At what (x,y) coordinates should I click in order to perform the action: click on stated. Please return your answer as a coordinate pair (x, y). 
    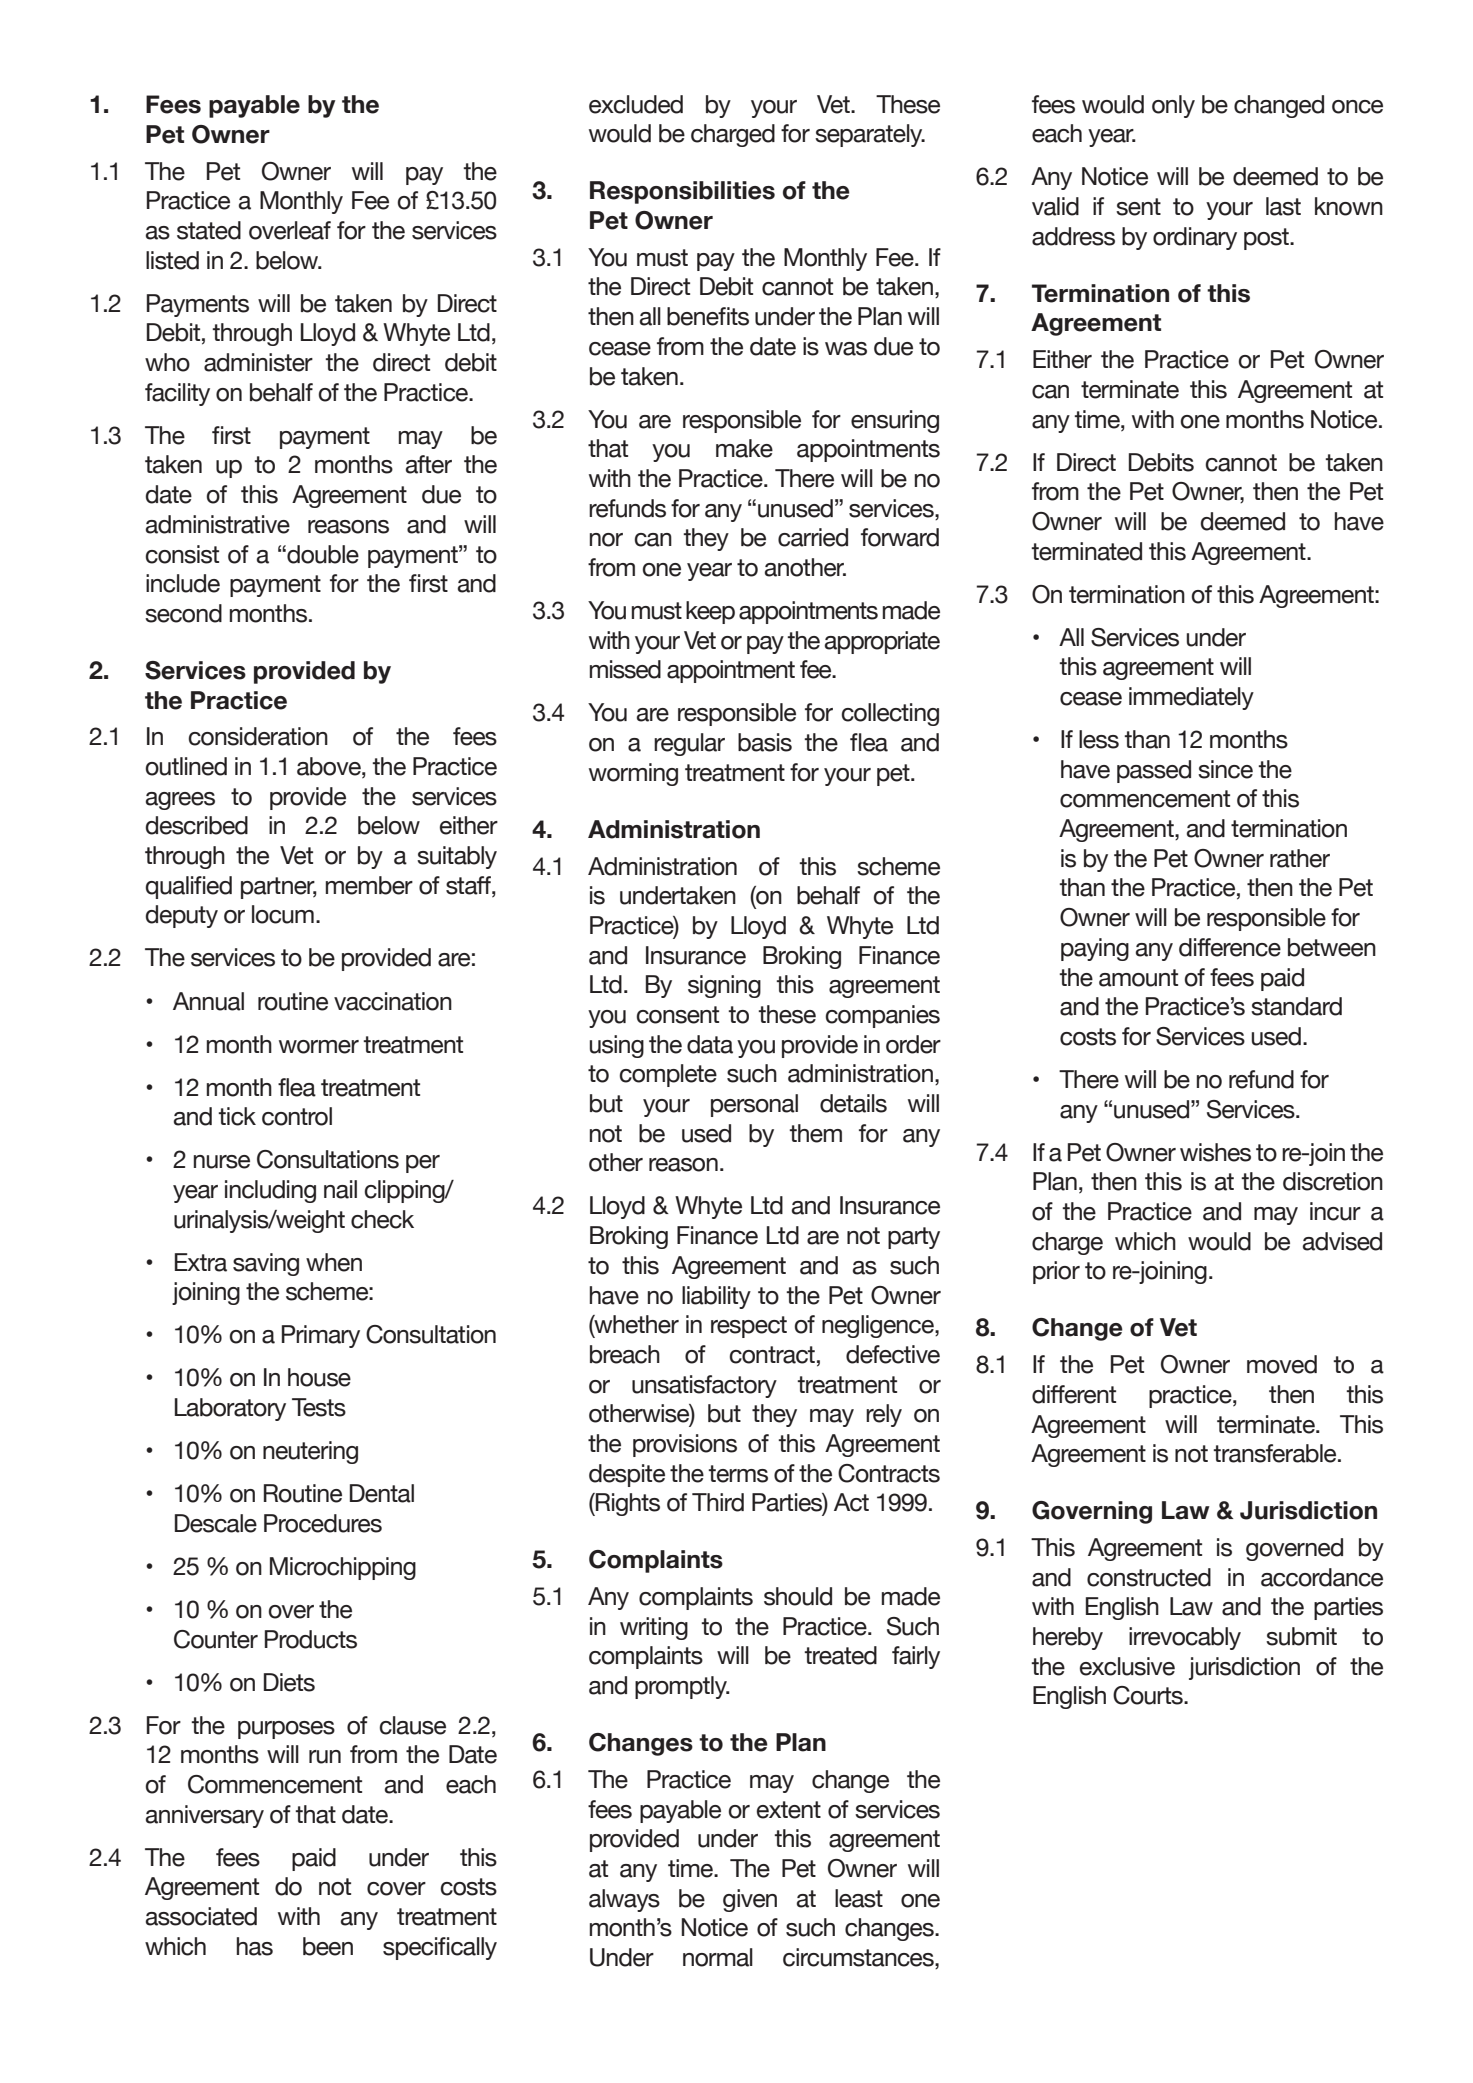
    Looking at the image, I should click on (209, 230).
